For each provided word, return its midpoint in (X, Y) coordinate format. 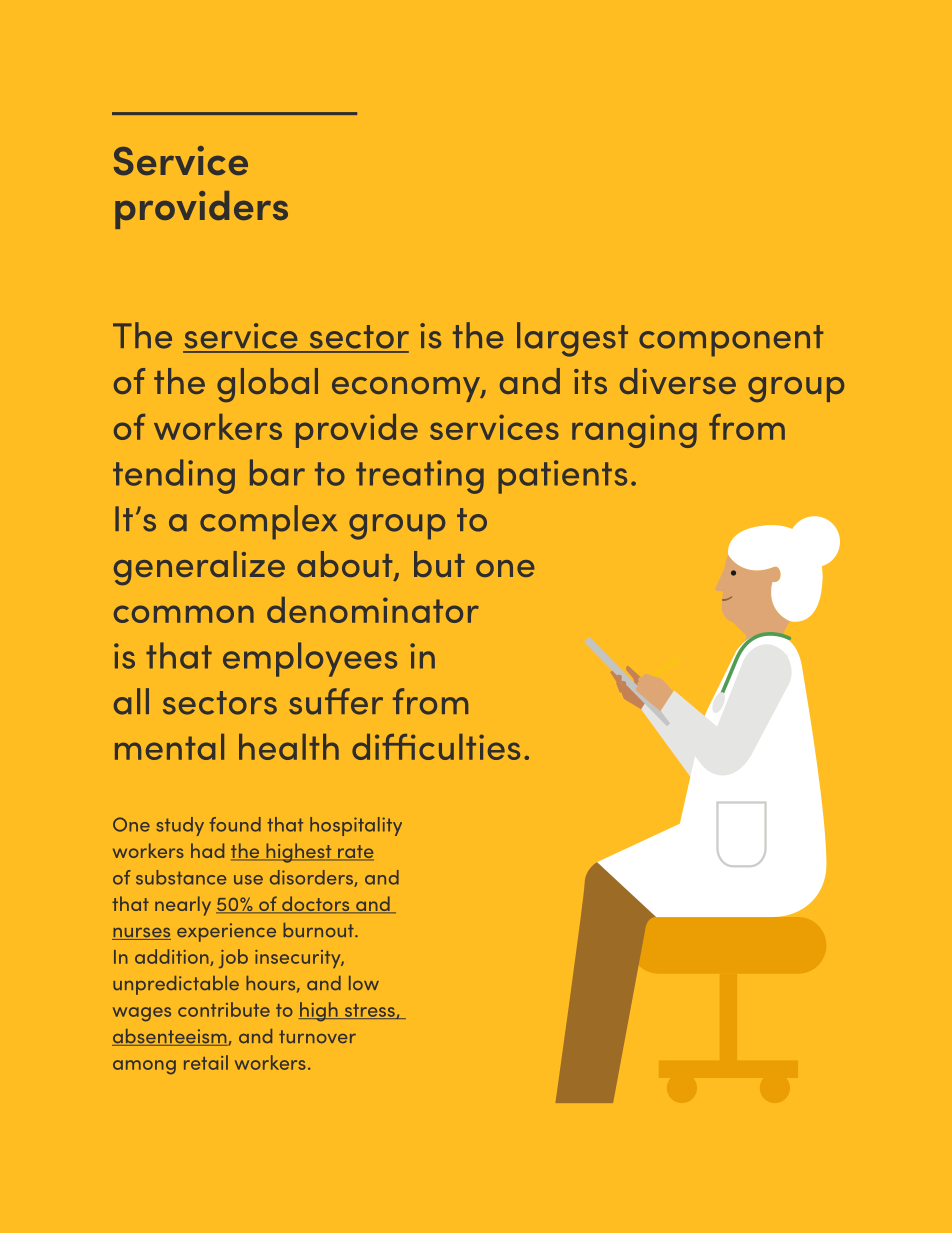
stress (369, 1011)
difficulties (436, 747)
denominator (373, 610)
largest (572, 339)
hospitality (356, 826)
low (364, 983)
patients (562, 477)
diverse (678, 381)
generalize (199, 568)
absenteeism (170, 1037)
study (180, 826)
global (267, 385)
